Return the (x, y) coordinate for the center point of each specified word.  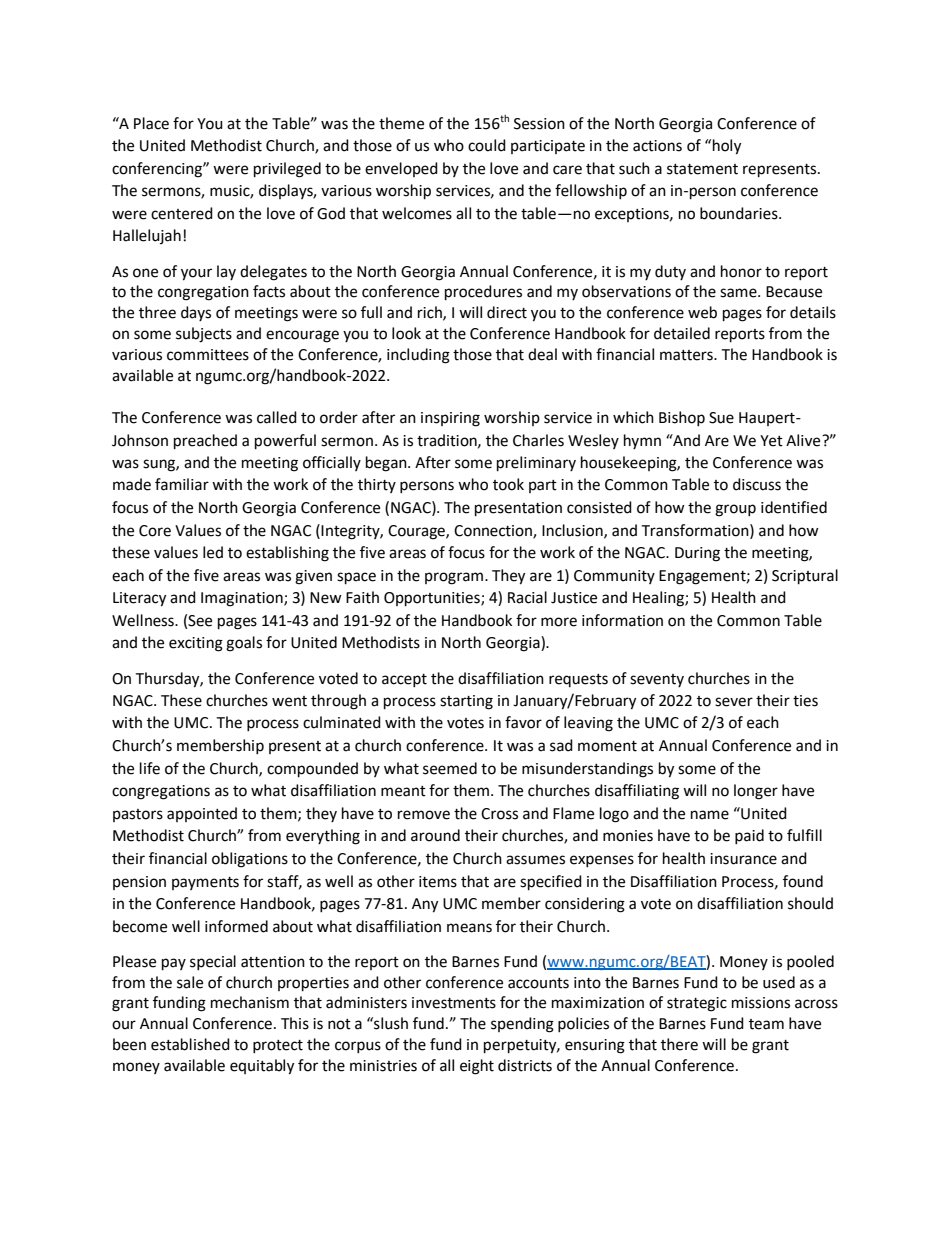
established (190, 1044)
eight (477, 1067)
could (487, 145)
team (766, 1024)
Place (151, 123)
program (455, 578)
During (697, 554)
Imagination (243, 599)
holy (727, 147)
